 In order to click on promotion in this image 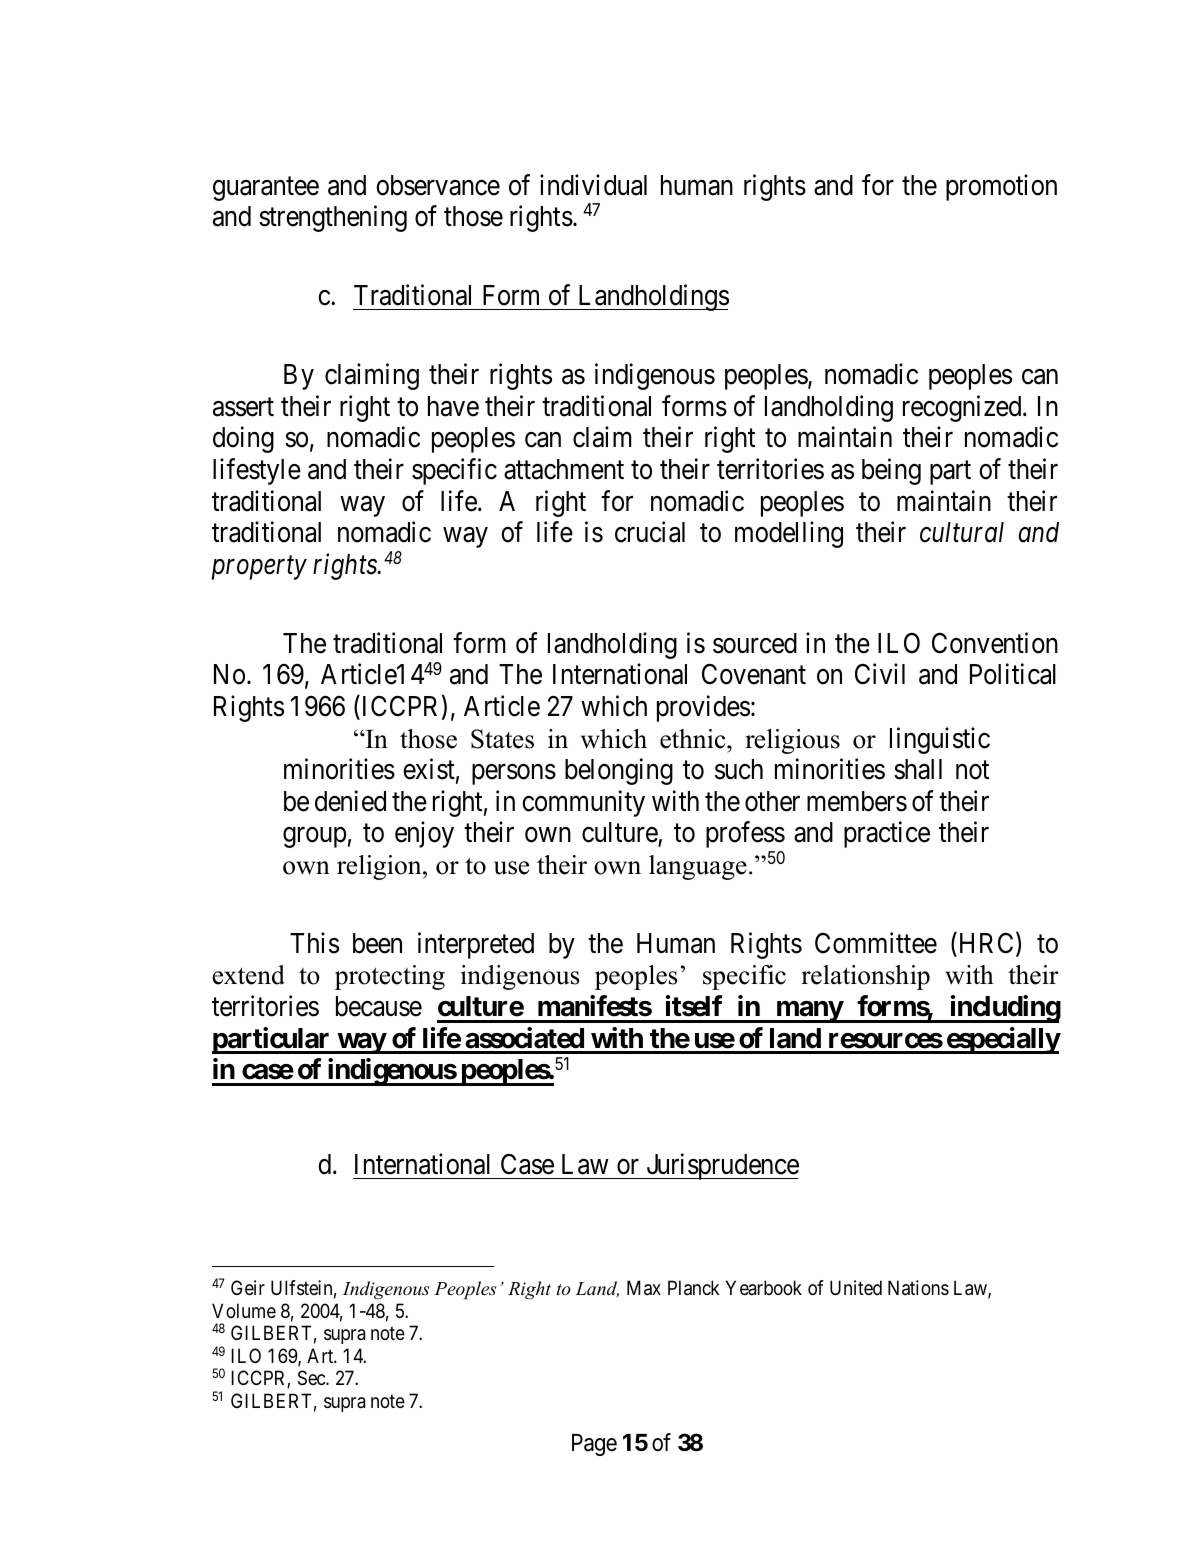, I will do `click(1001, 187)`.
